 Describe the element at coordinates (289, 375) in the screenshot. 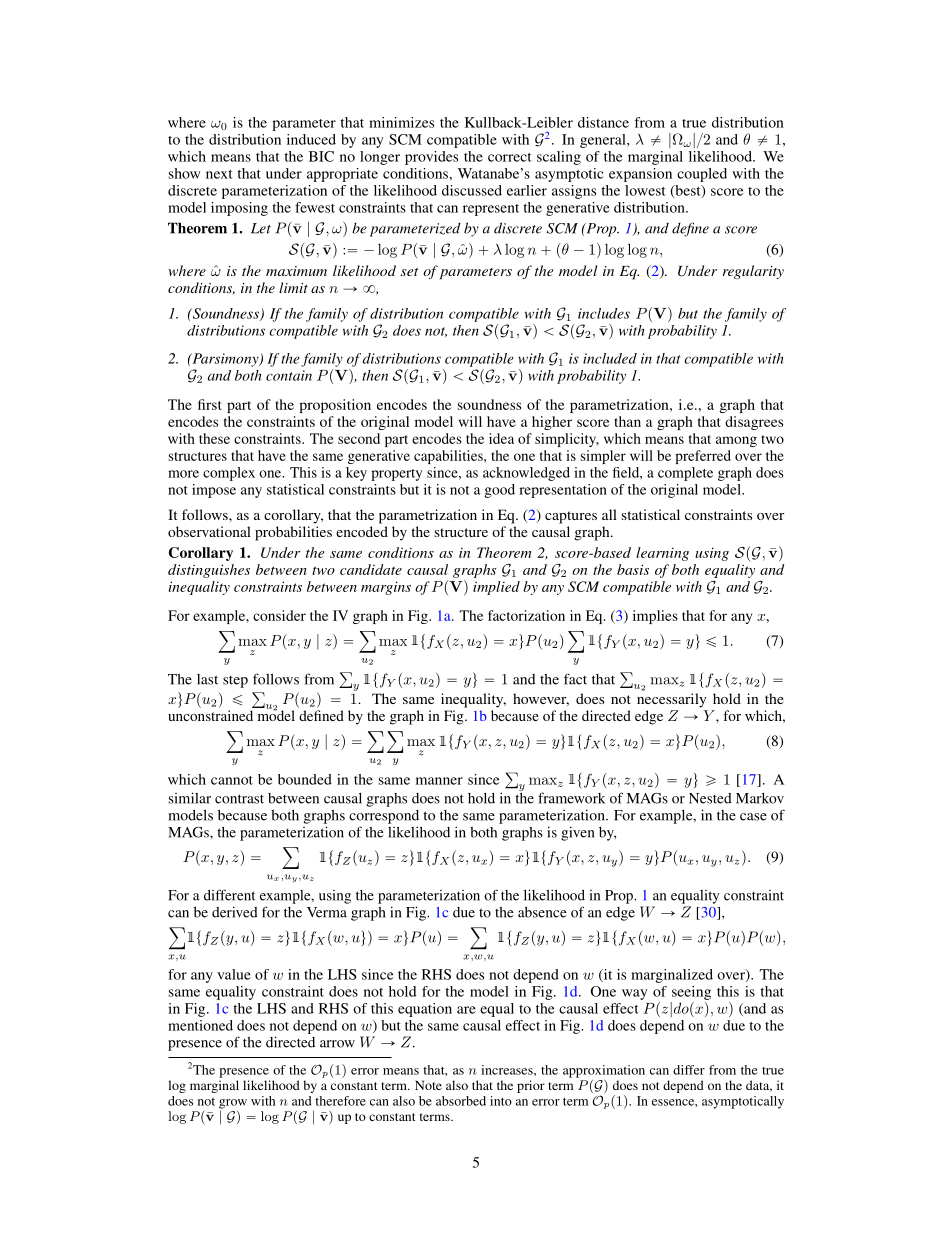

I see `contain` at that location.
